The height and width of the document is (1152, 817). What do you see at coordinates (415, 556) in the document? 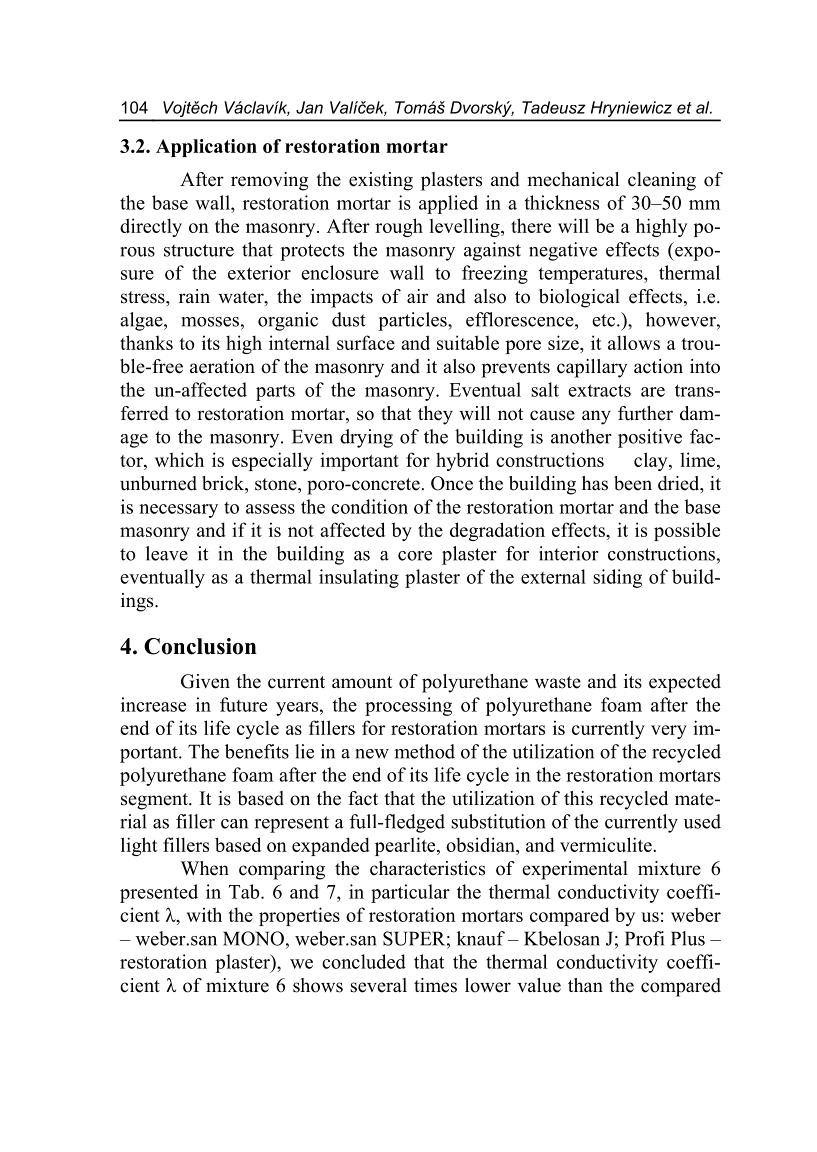
I see `core` at bounding box center [415, 556].
